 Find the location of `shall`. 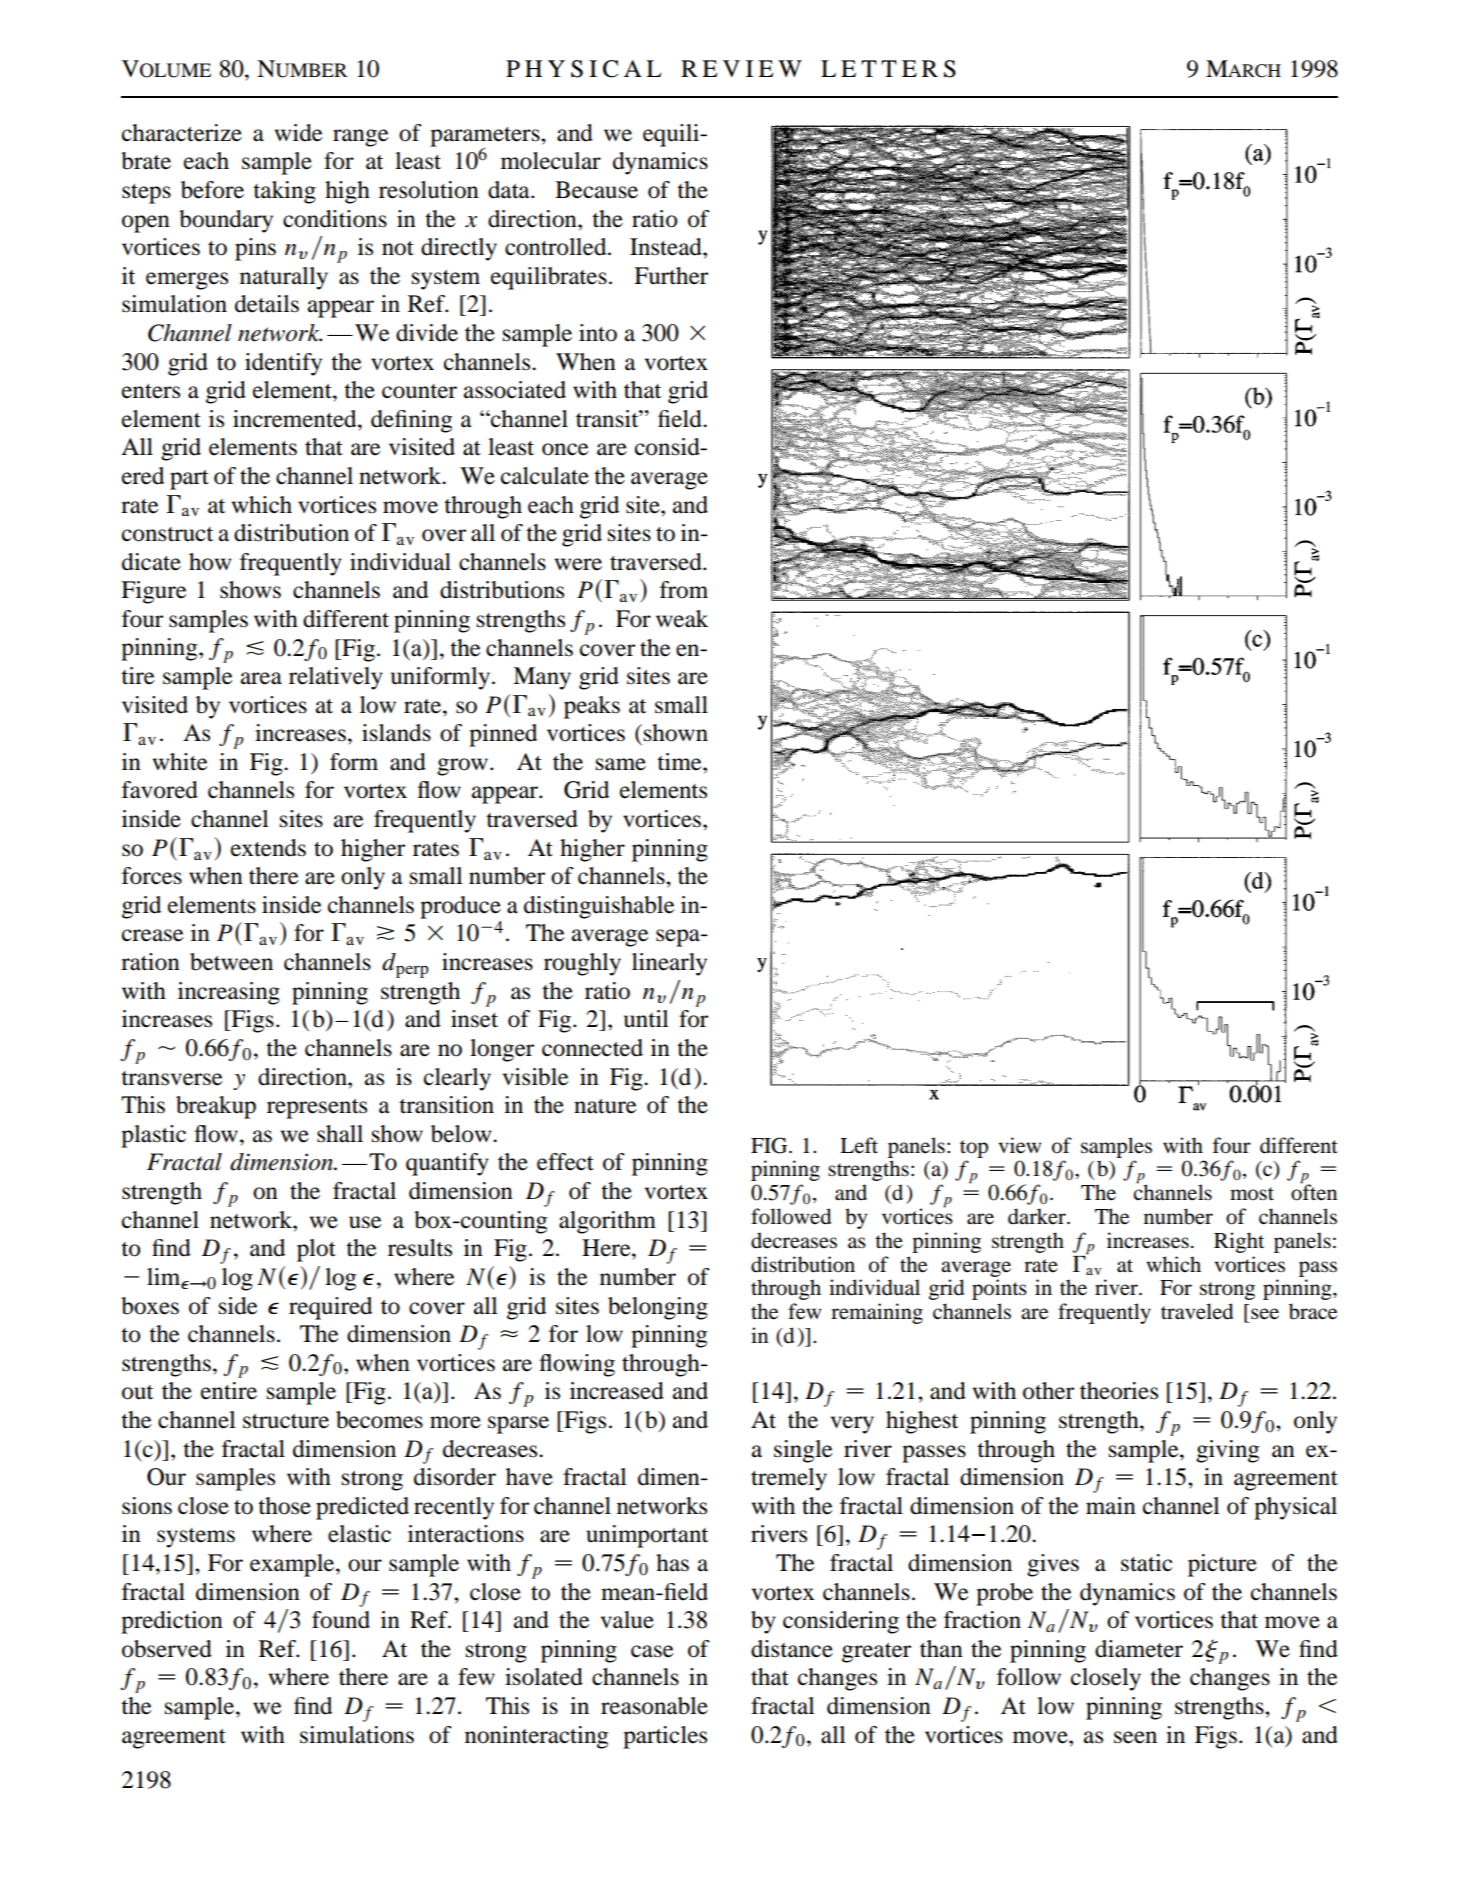

shall is located at coordinates (340, 1134).
